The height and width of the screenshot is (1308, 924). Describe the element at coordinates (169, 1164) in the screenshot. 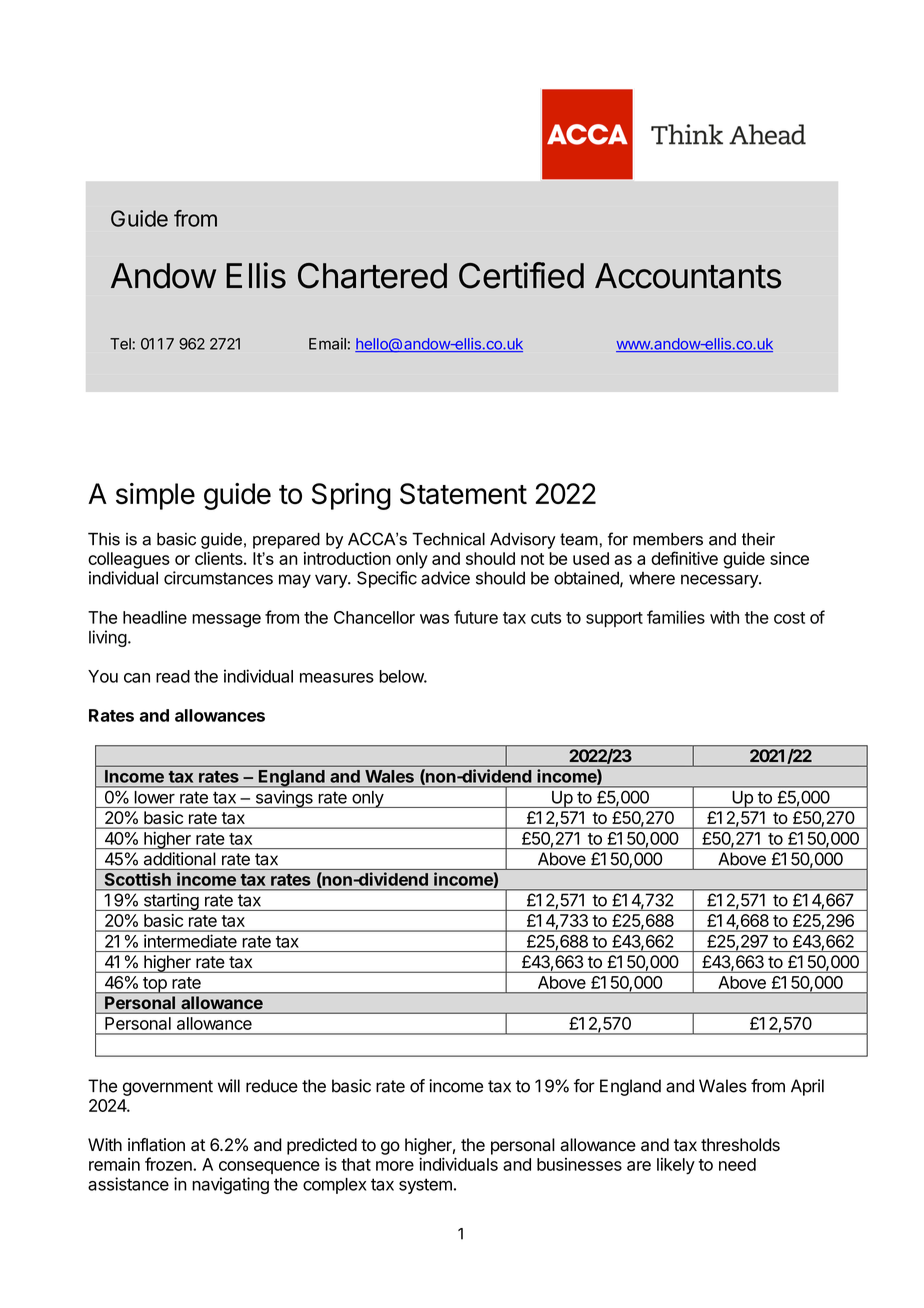

I see `frozen` at that location.
